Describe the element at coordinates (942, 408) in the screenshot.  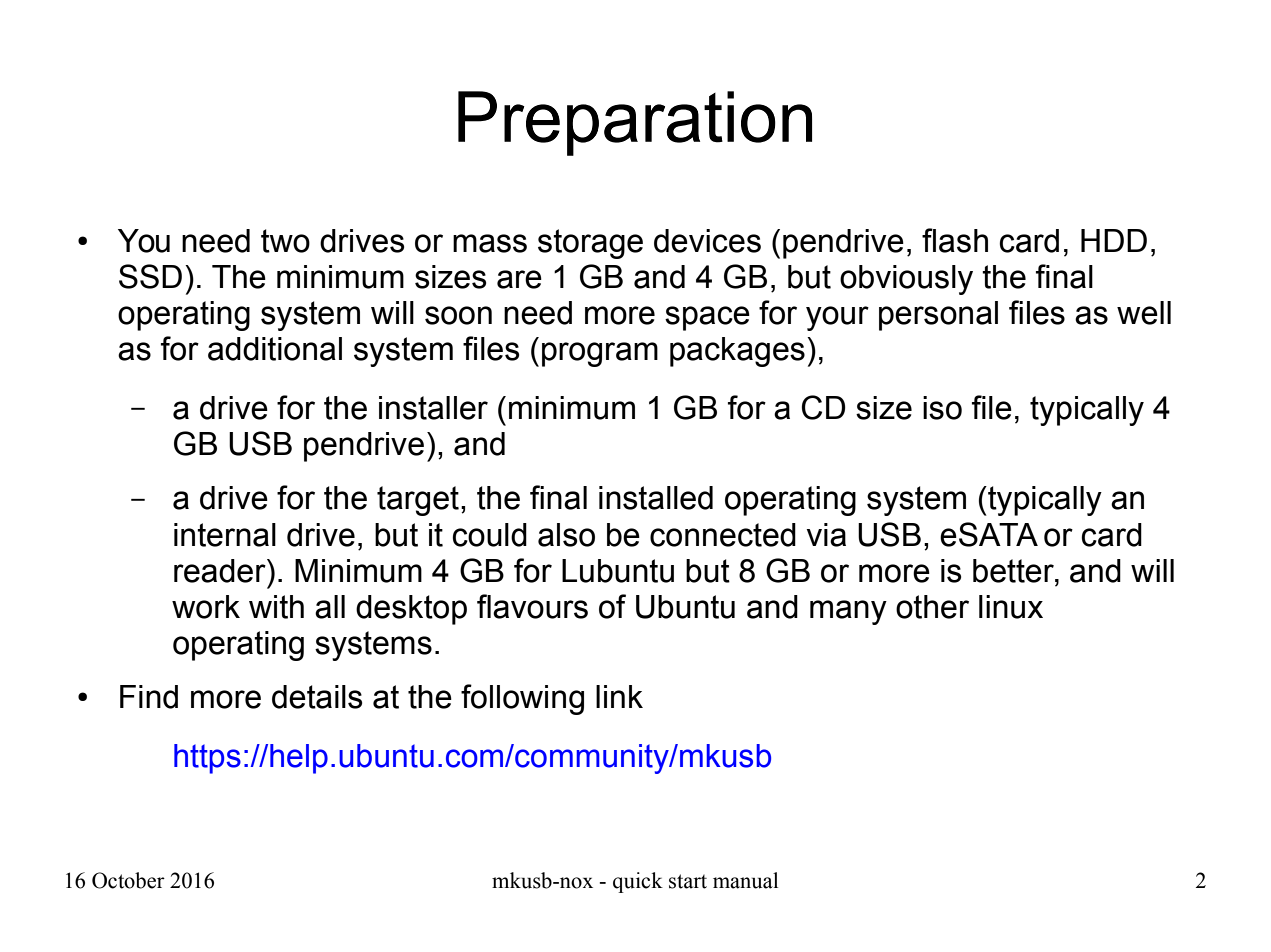
I see `iso` at that location.
